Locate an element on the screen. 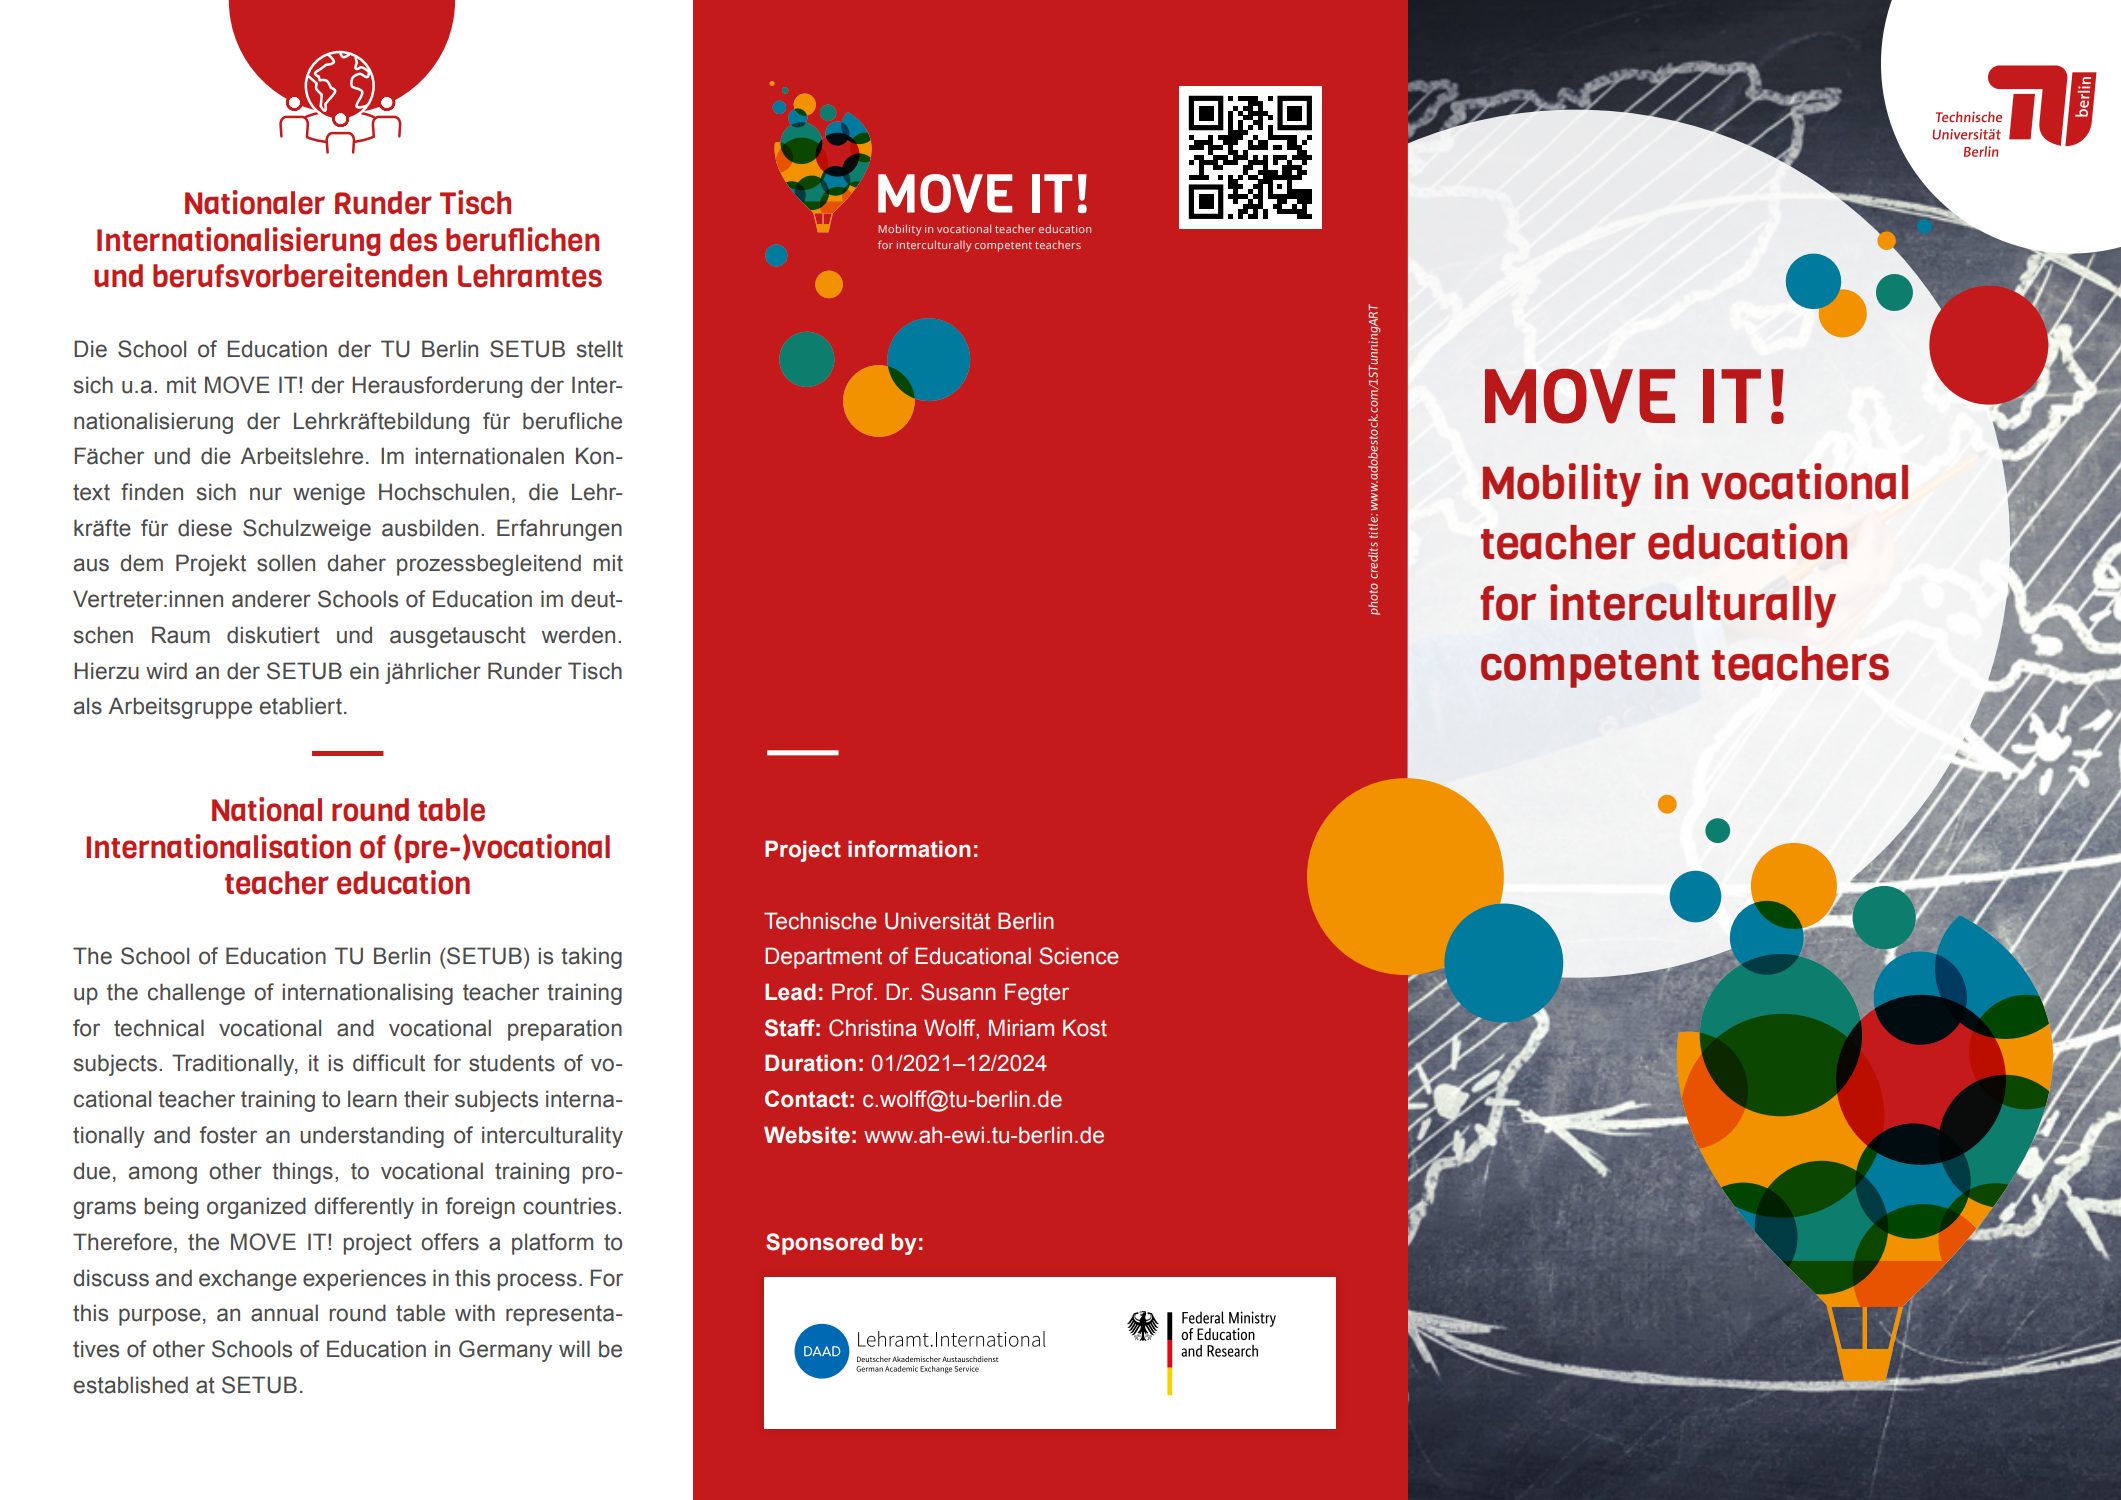  purpose is located at coordinates (160, 1317).
